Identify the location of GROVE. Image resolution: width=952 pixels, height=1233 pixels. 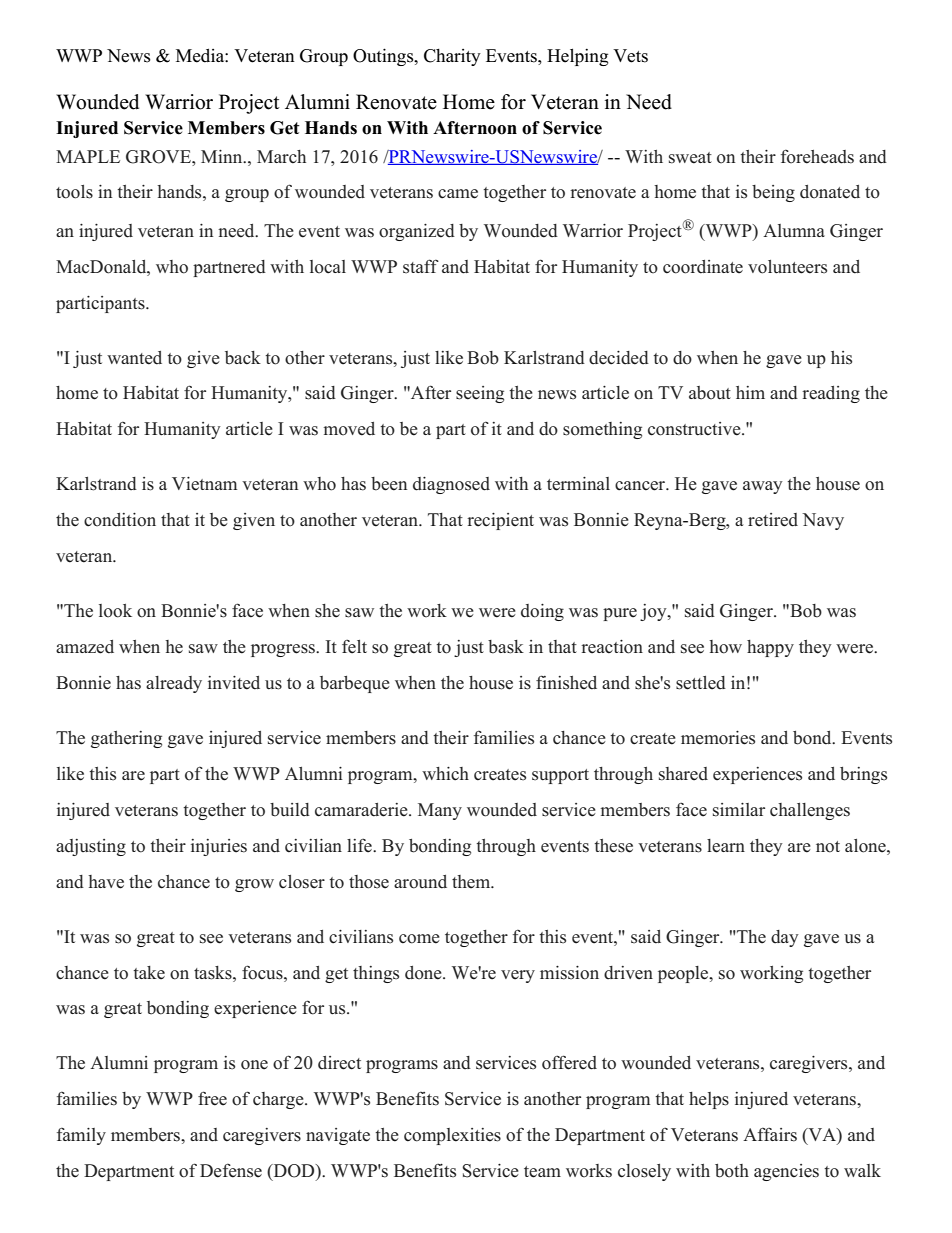
(159, 157).
